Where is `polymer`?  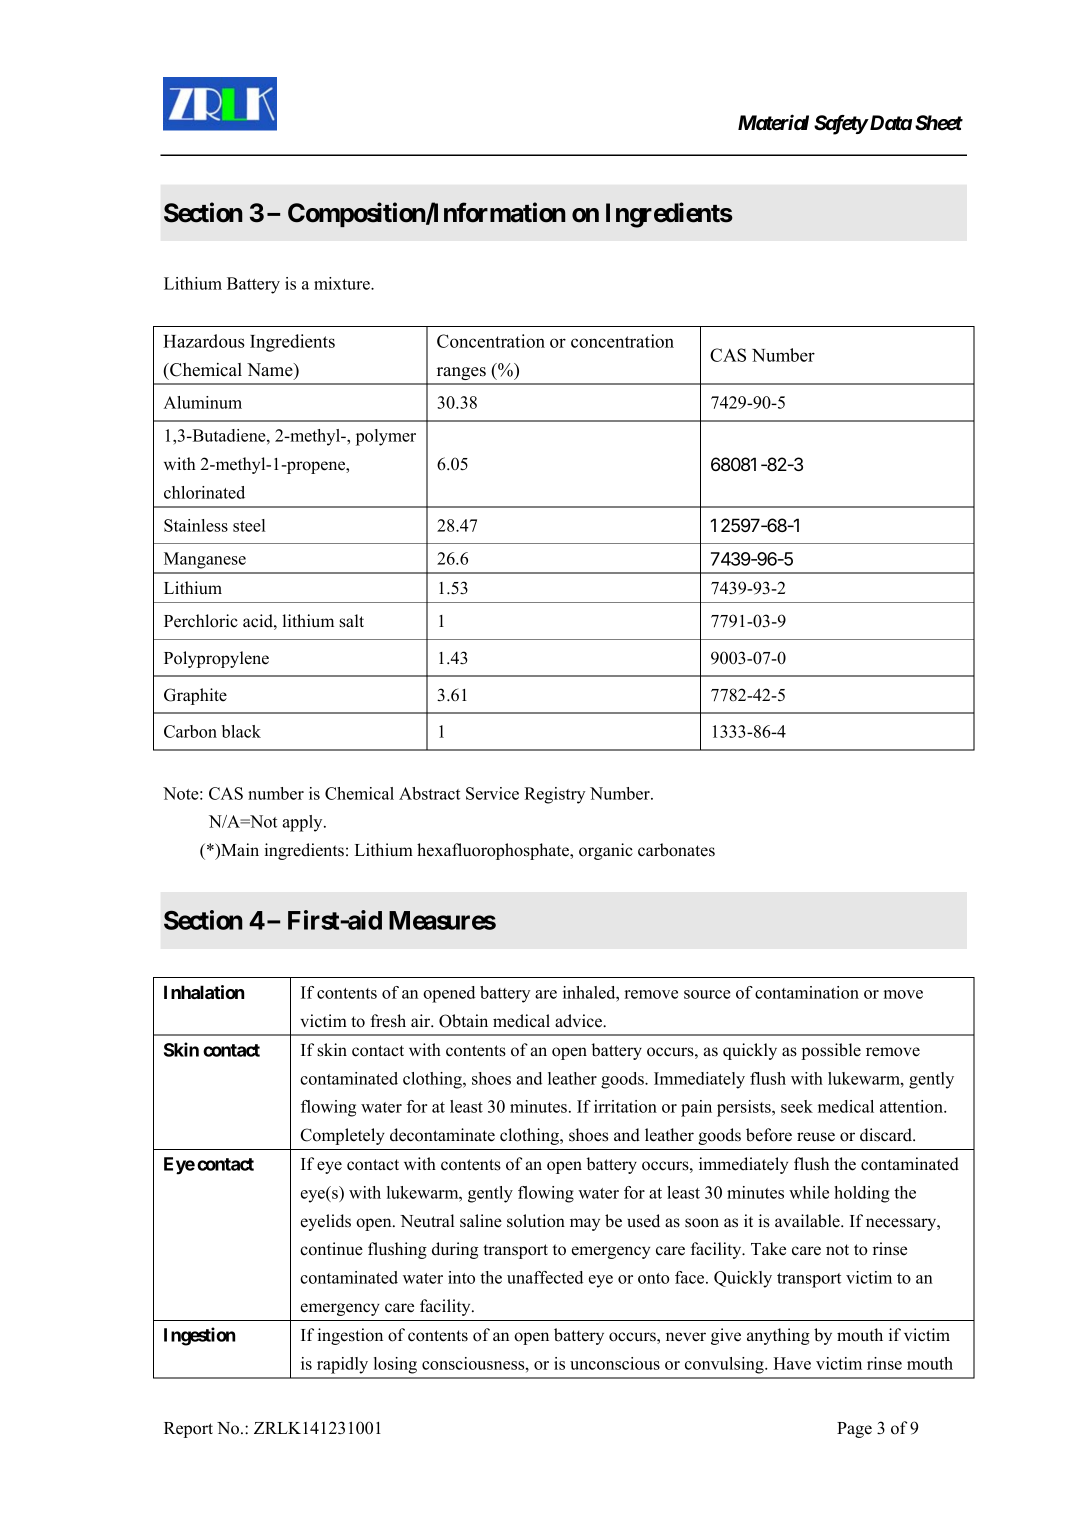
polymer is located at coordinates (386, 437).
